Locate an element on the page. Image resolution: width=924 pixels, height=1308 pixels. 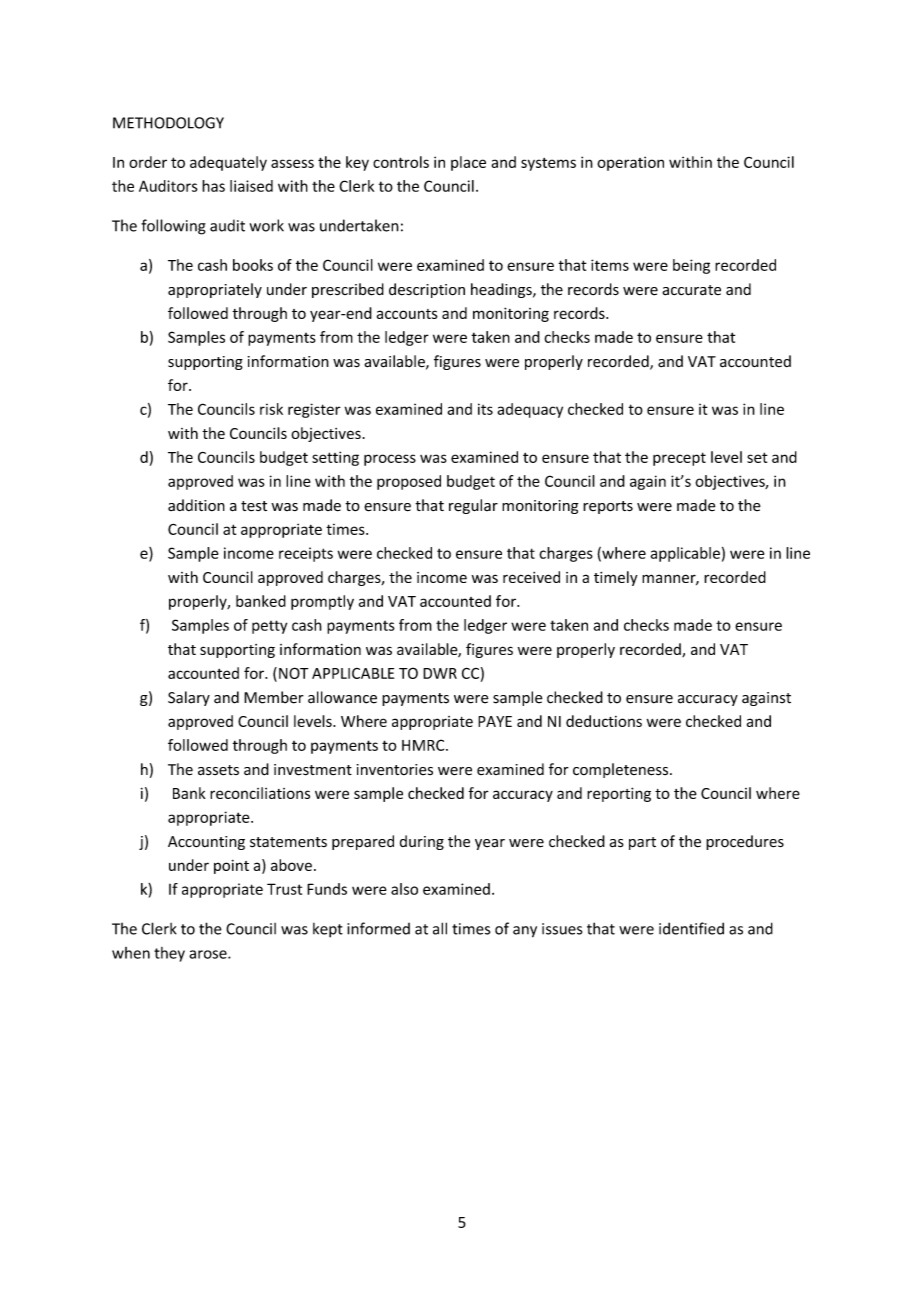
place is located at coordinates (468, 163).
